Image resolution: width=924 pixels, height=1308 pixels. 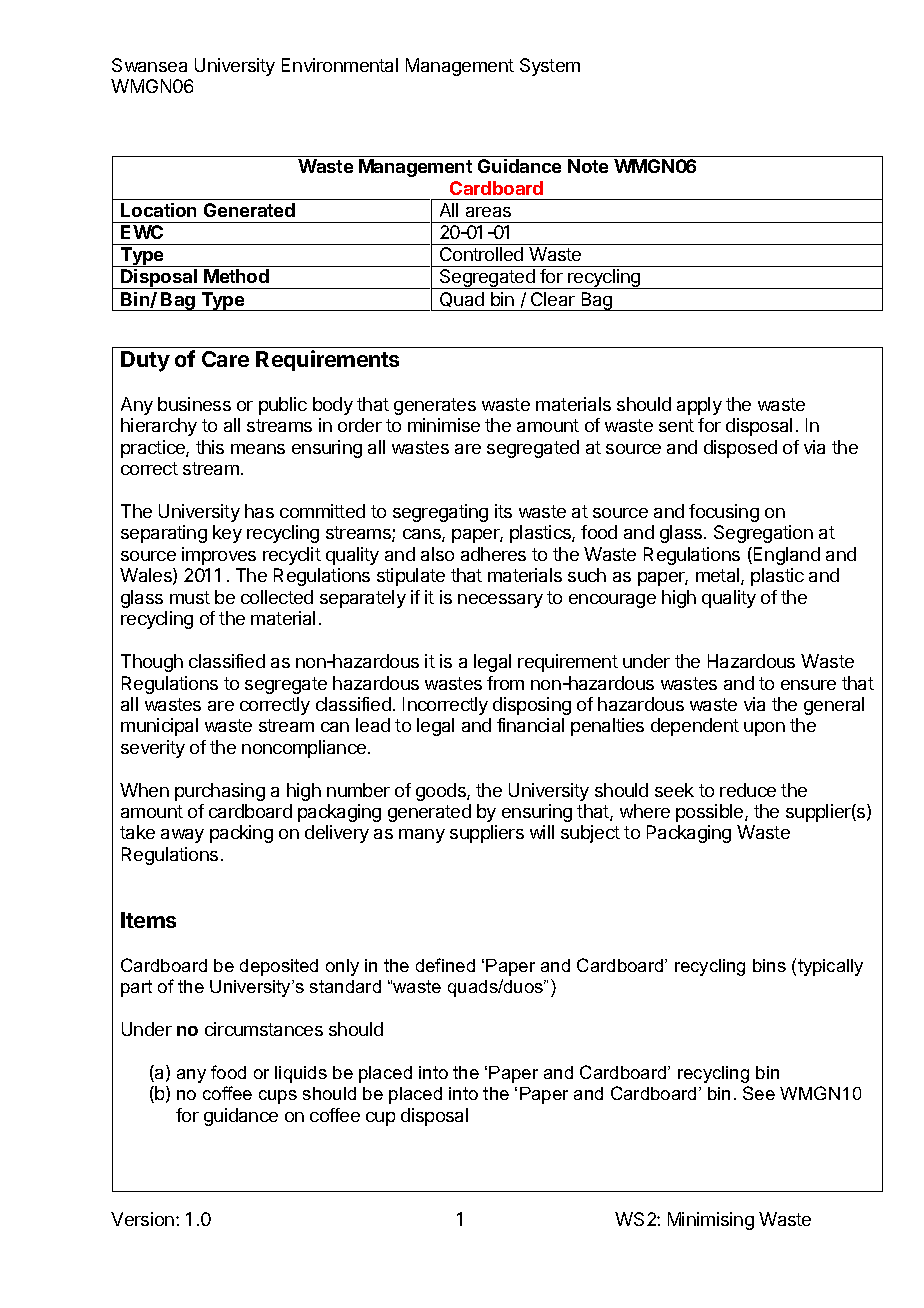 What do you see at coordinates (190, 597) in the screenshot?
I see `must` at bounding box center [190, 597].
